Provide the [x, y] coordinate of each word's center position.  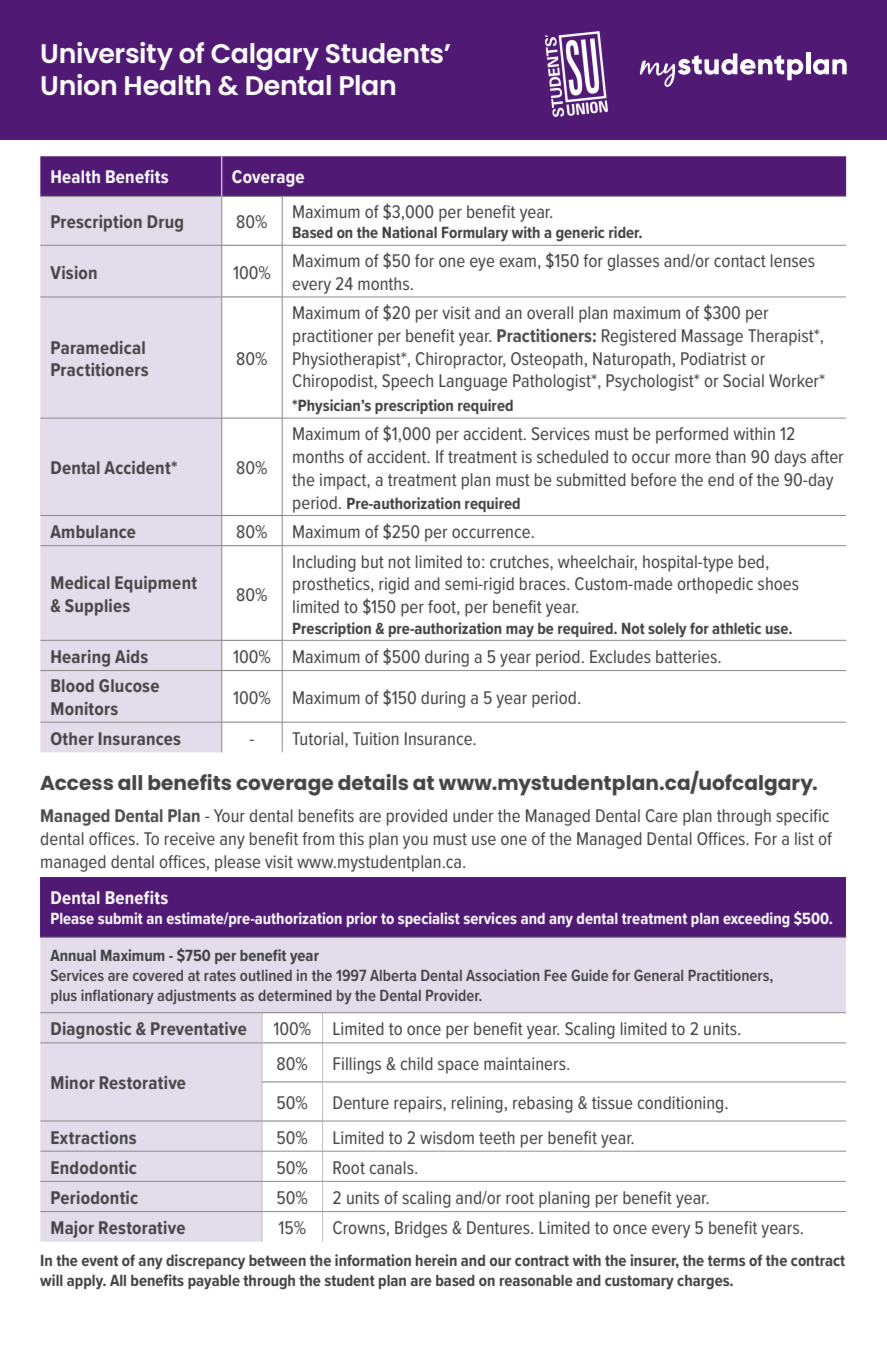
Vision [73, 272]
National [409, 232]
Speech [407, 382]
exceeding [756, 920]
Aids [131, 656]
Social [743, 380]
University [107, 56]
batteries [687, 656]
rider [625, 232]
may [520, 631]
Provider [454, 995]
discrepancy [205, 1262]
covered [158, 975]
